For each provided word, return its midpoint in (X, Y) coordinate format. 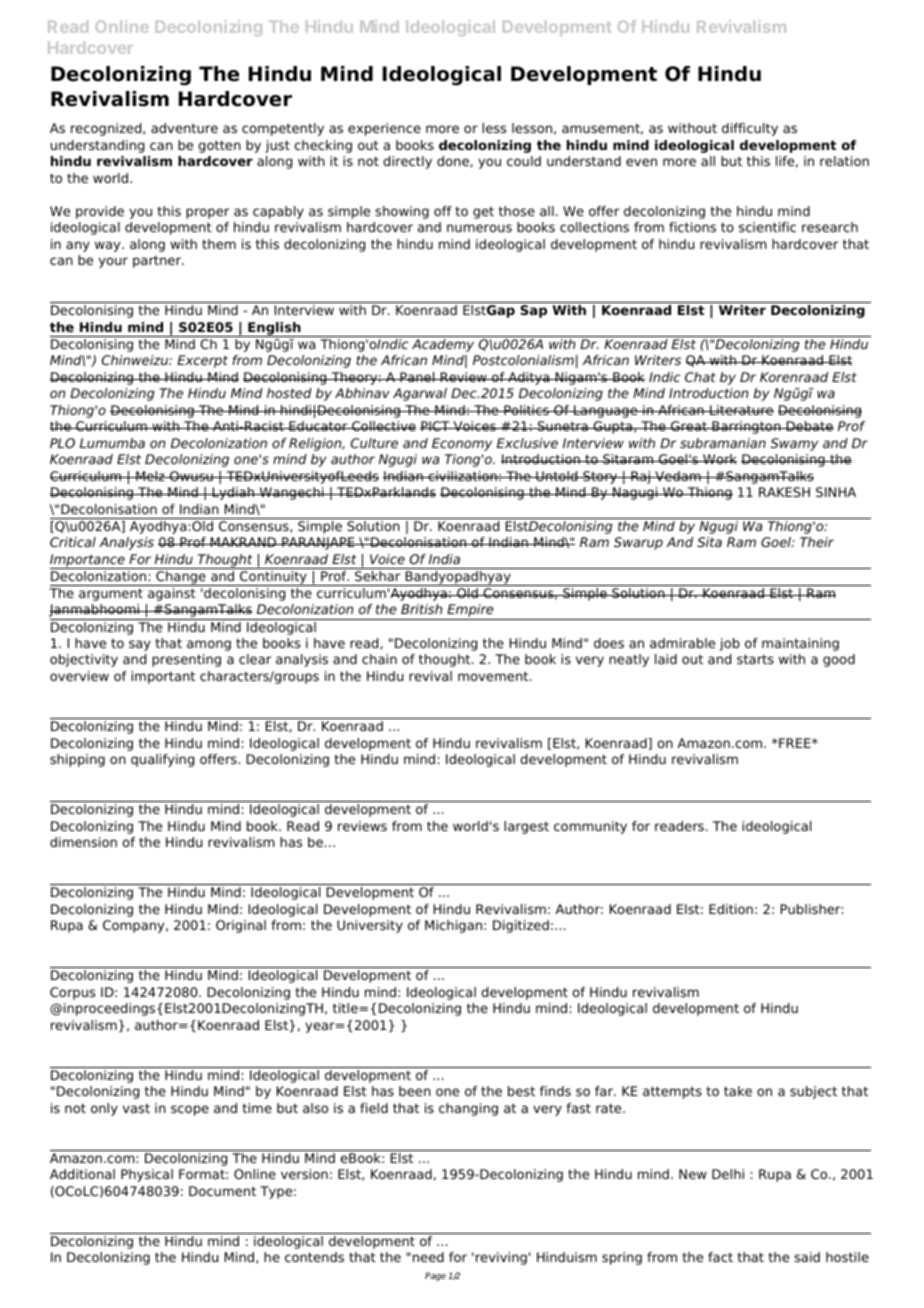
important (163, 677)
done (454, 162)
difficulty (750, 129)
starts (755, 659)
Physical (147, 1175)
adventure (184, 128)
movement (494, 676)
